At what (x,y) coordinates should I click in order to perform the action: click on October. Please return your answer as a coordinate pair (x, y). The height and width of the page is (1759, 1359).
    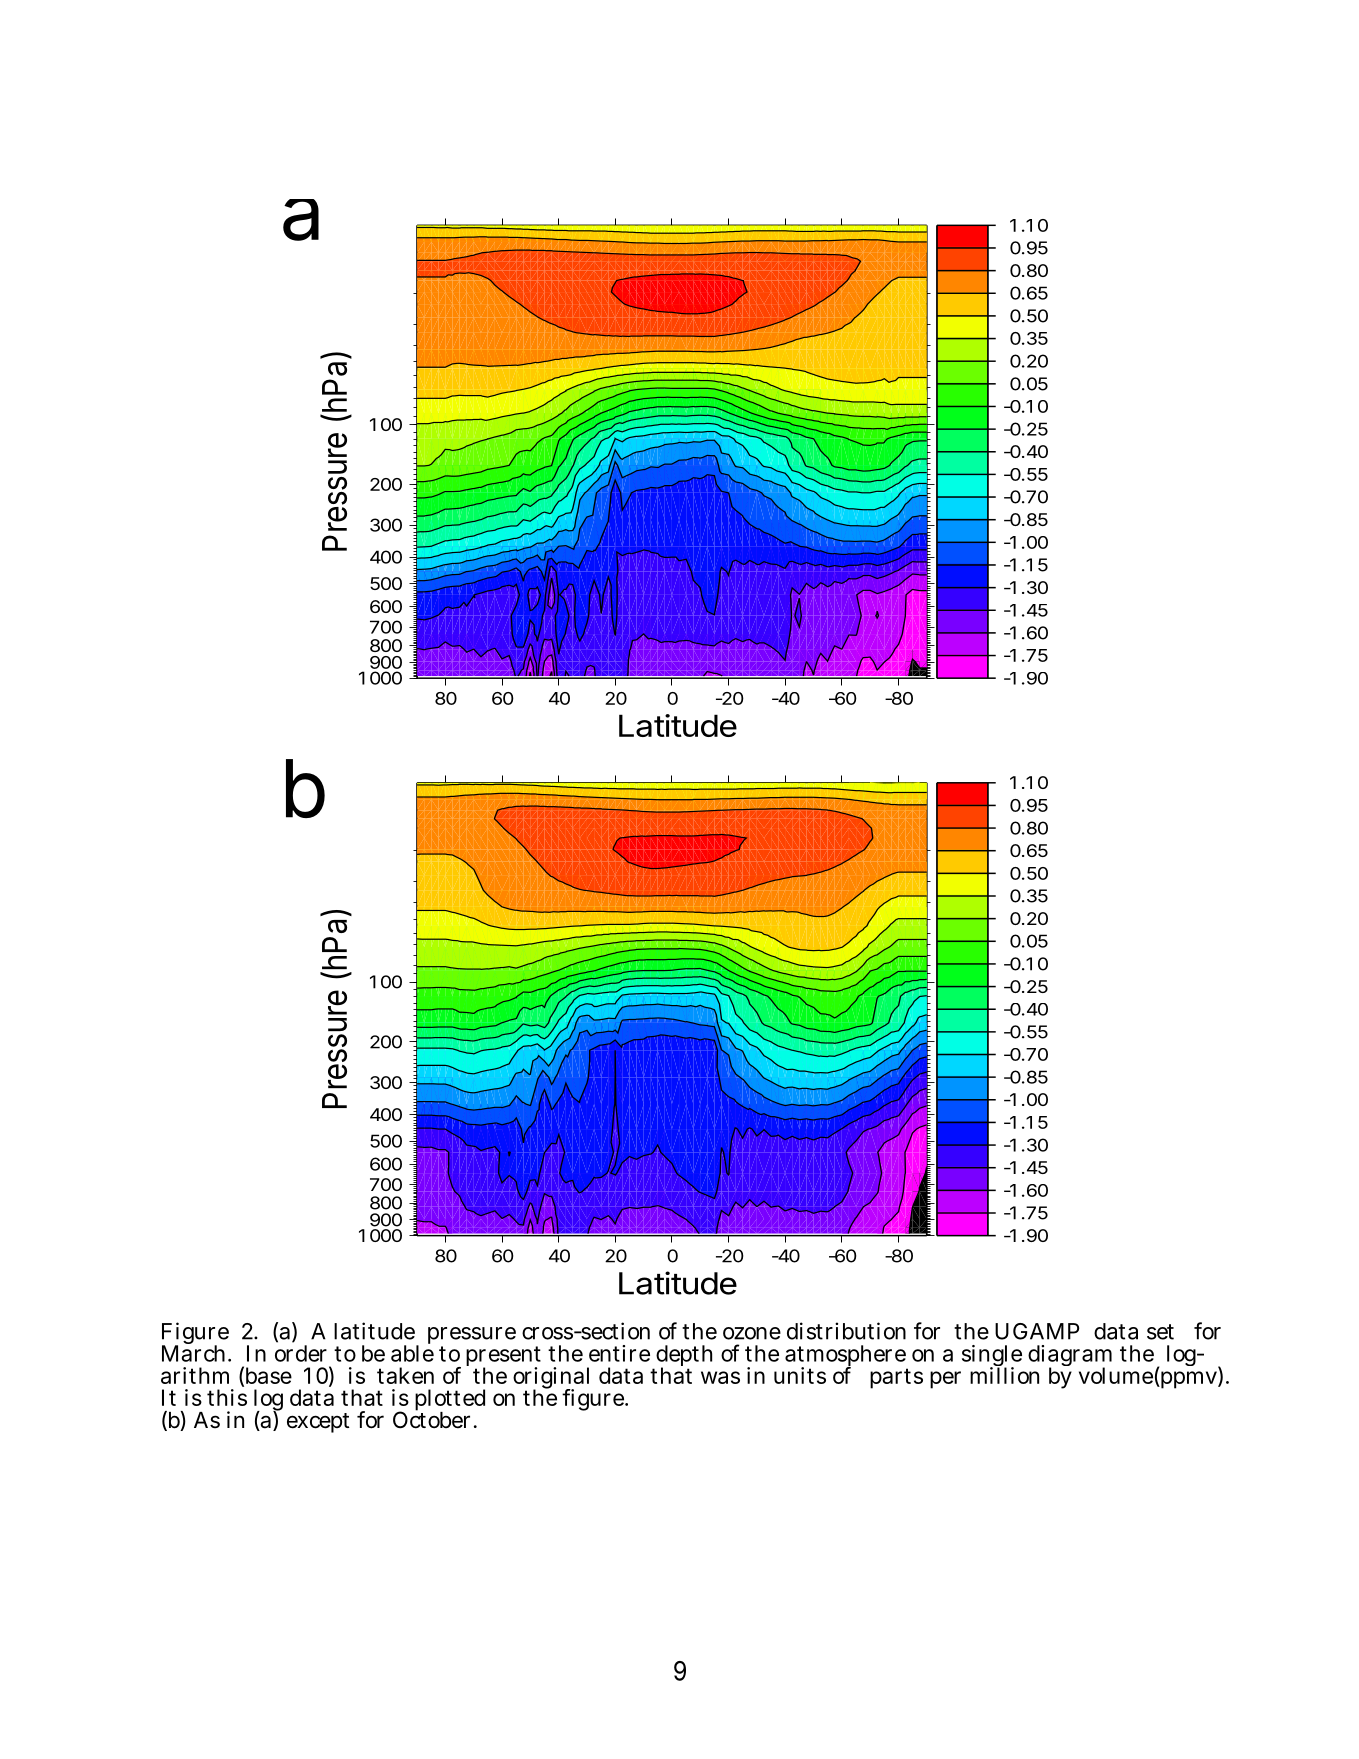
    Looking at the image, I should click on (431, 1419).
